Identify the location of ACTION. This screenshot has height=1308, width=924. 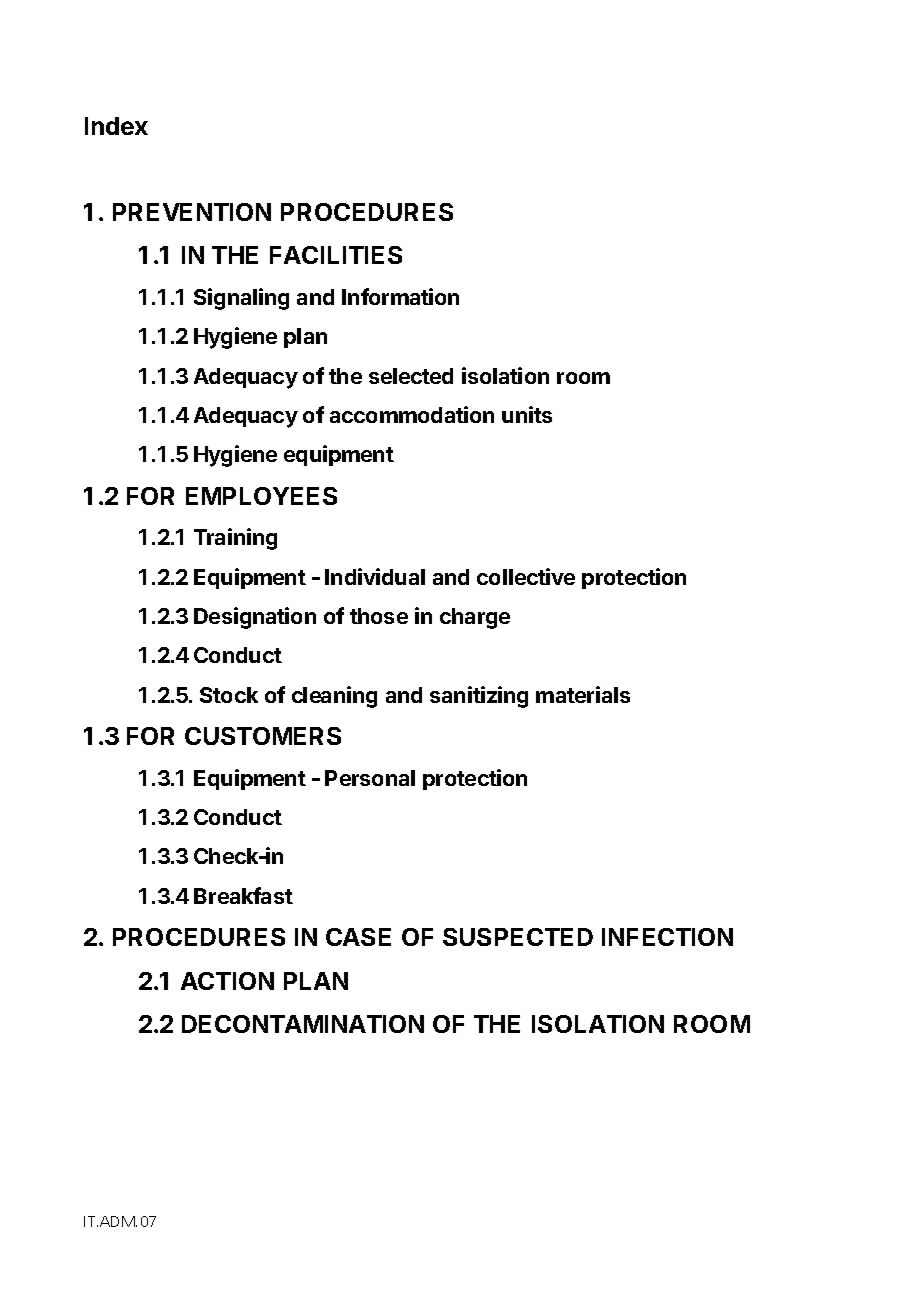
(227, 981).
